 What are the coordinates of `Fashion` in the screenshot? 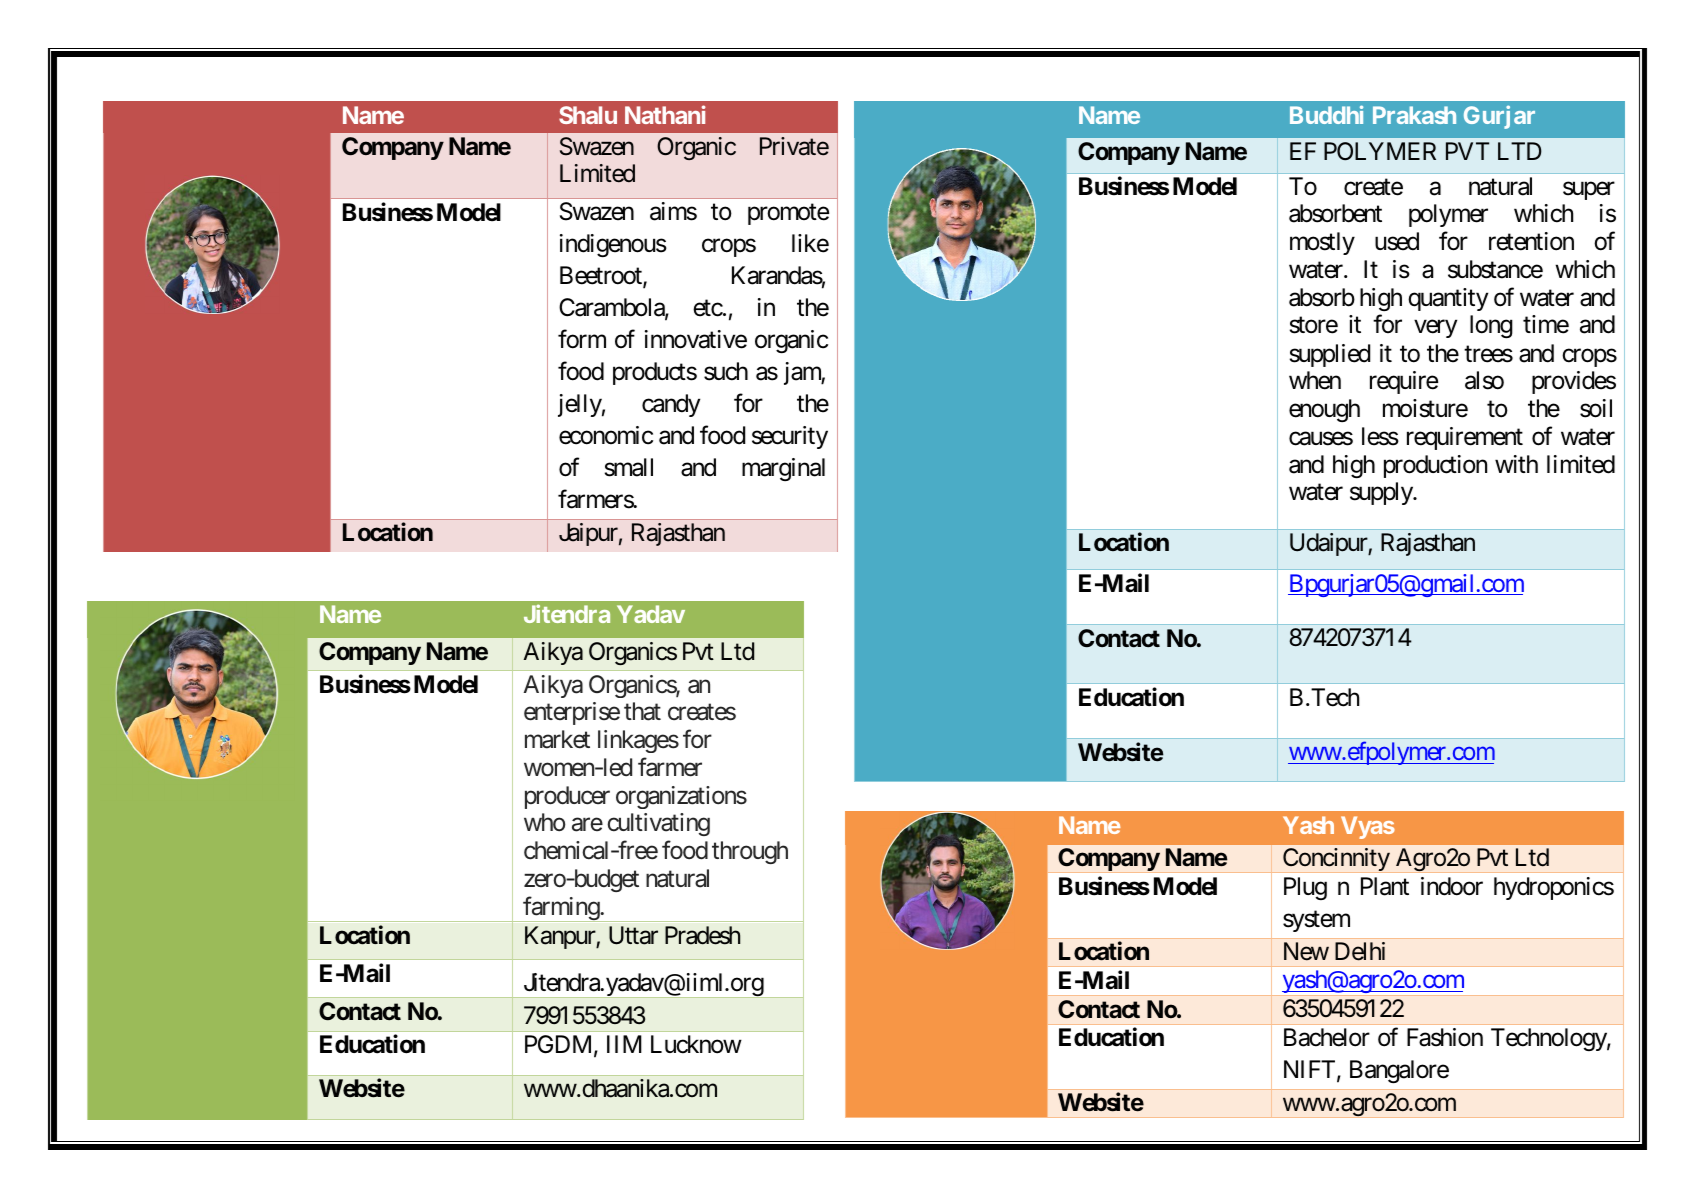 It's located at (1445, 1037).
